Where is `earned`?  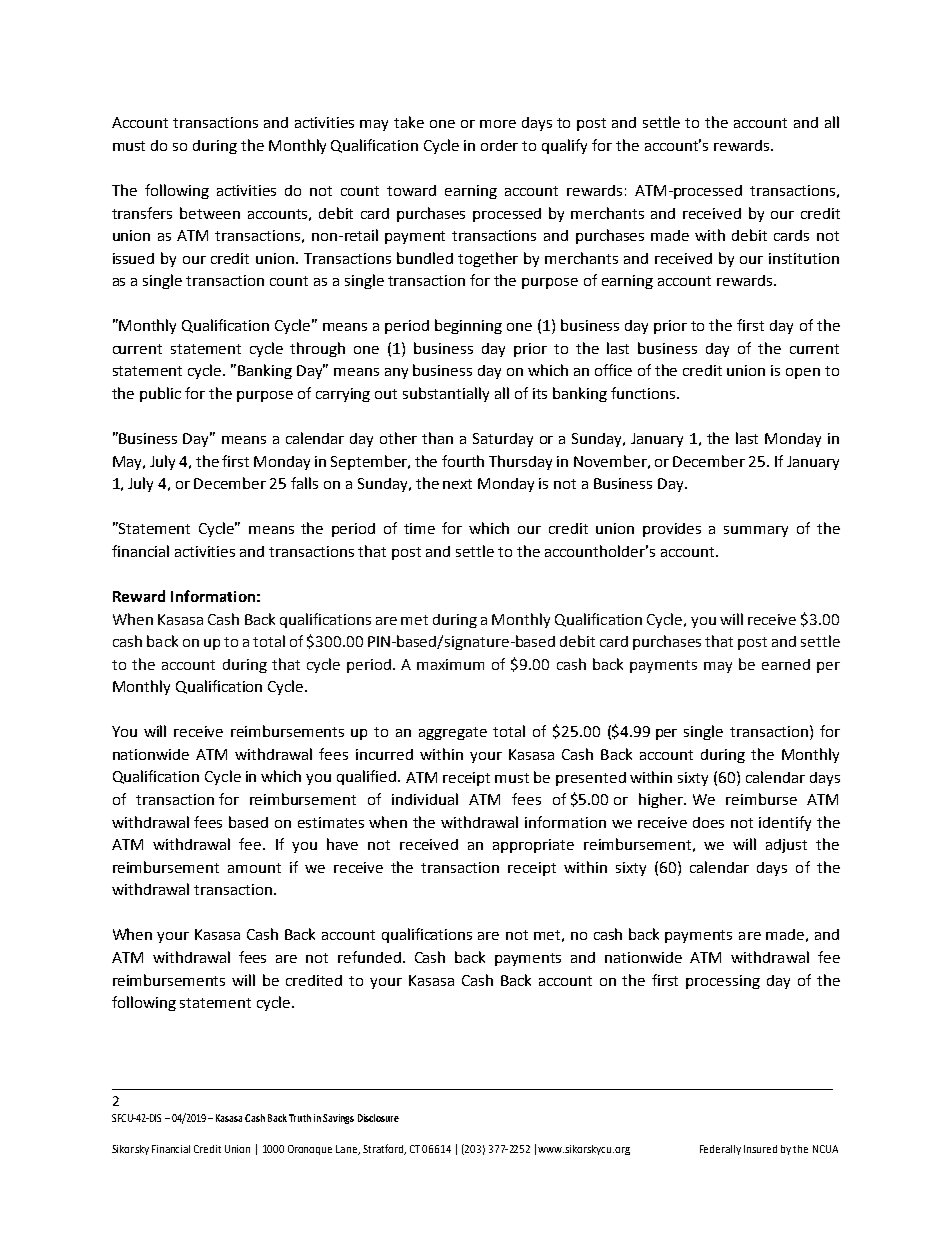 earned is located at coordinates (786, 664).
